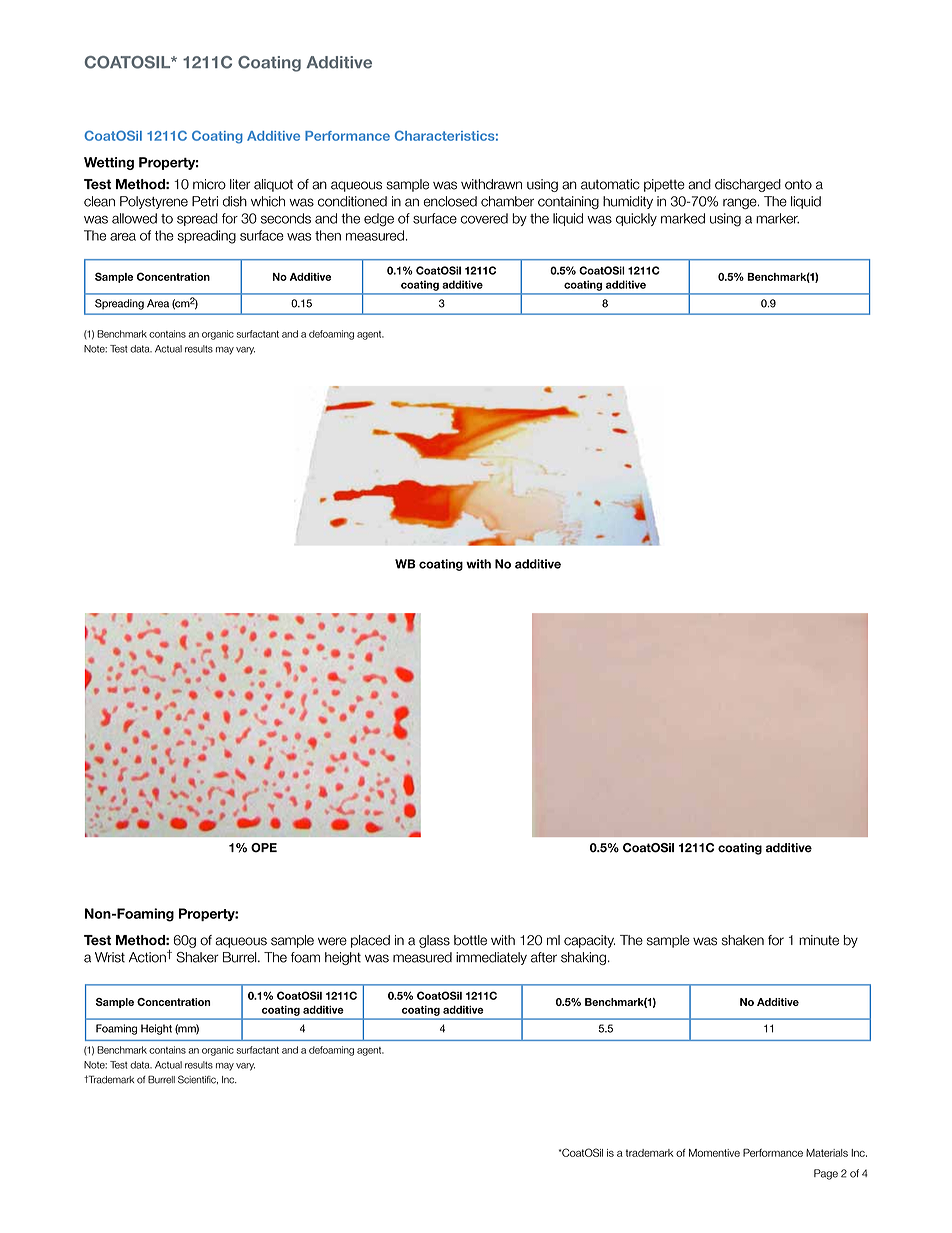  Describe the element at coordinates (450, 201) in the document. I see `enclosed` at that location.
